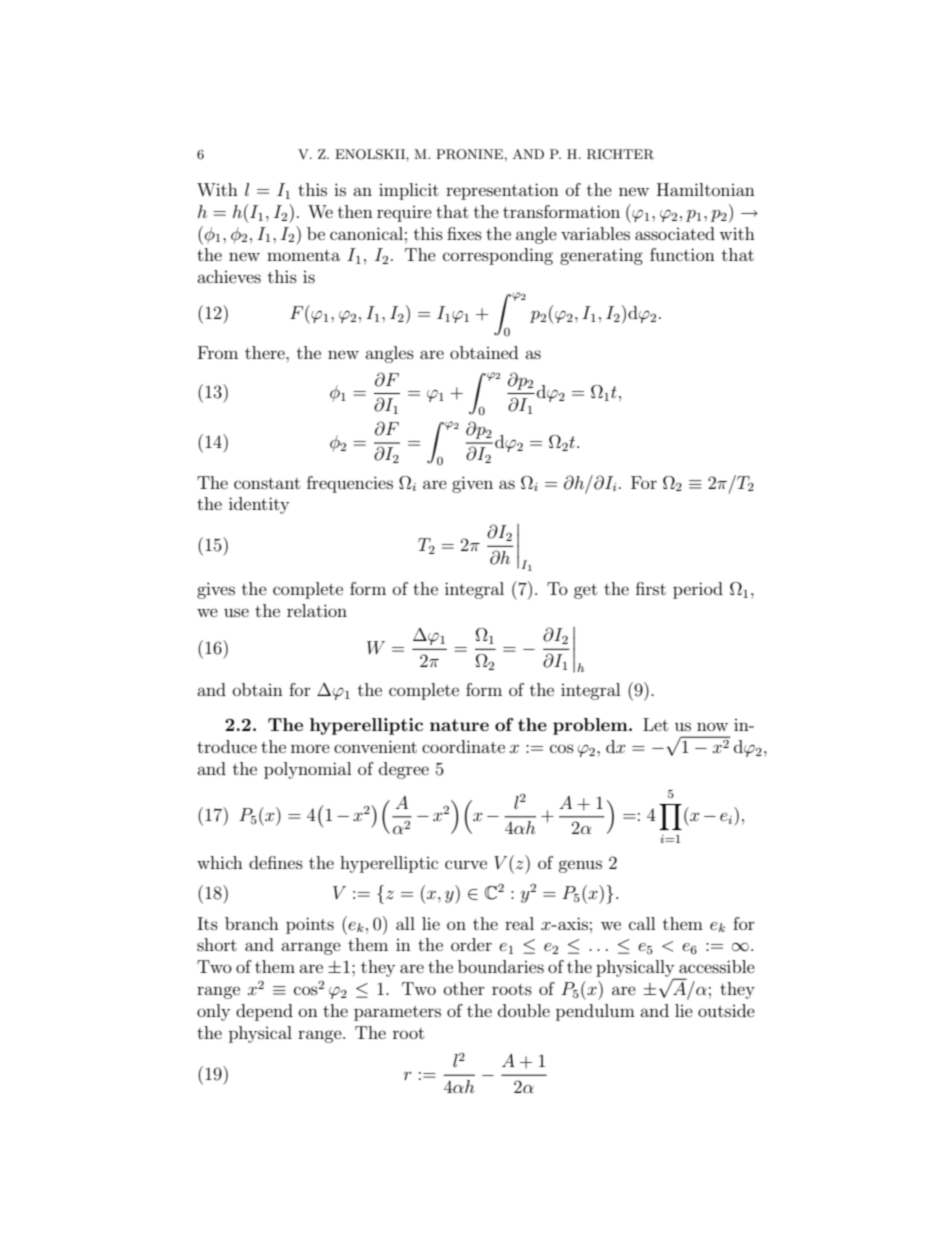 The width and height of the screenshot is (952, 1233). I want to click on depend, so click(264, 1012).
